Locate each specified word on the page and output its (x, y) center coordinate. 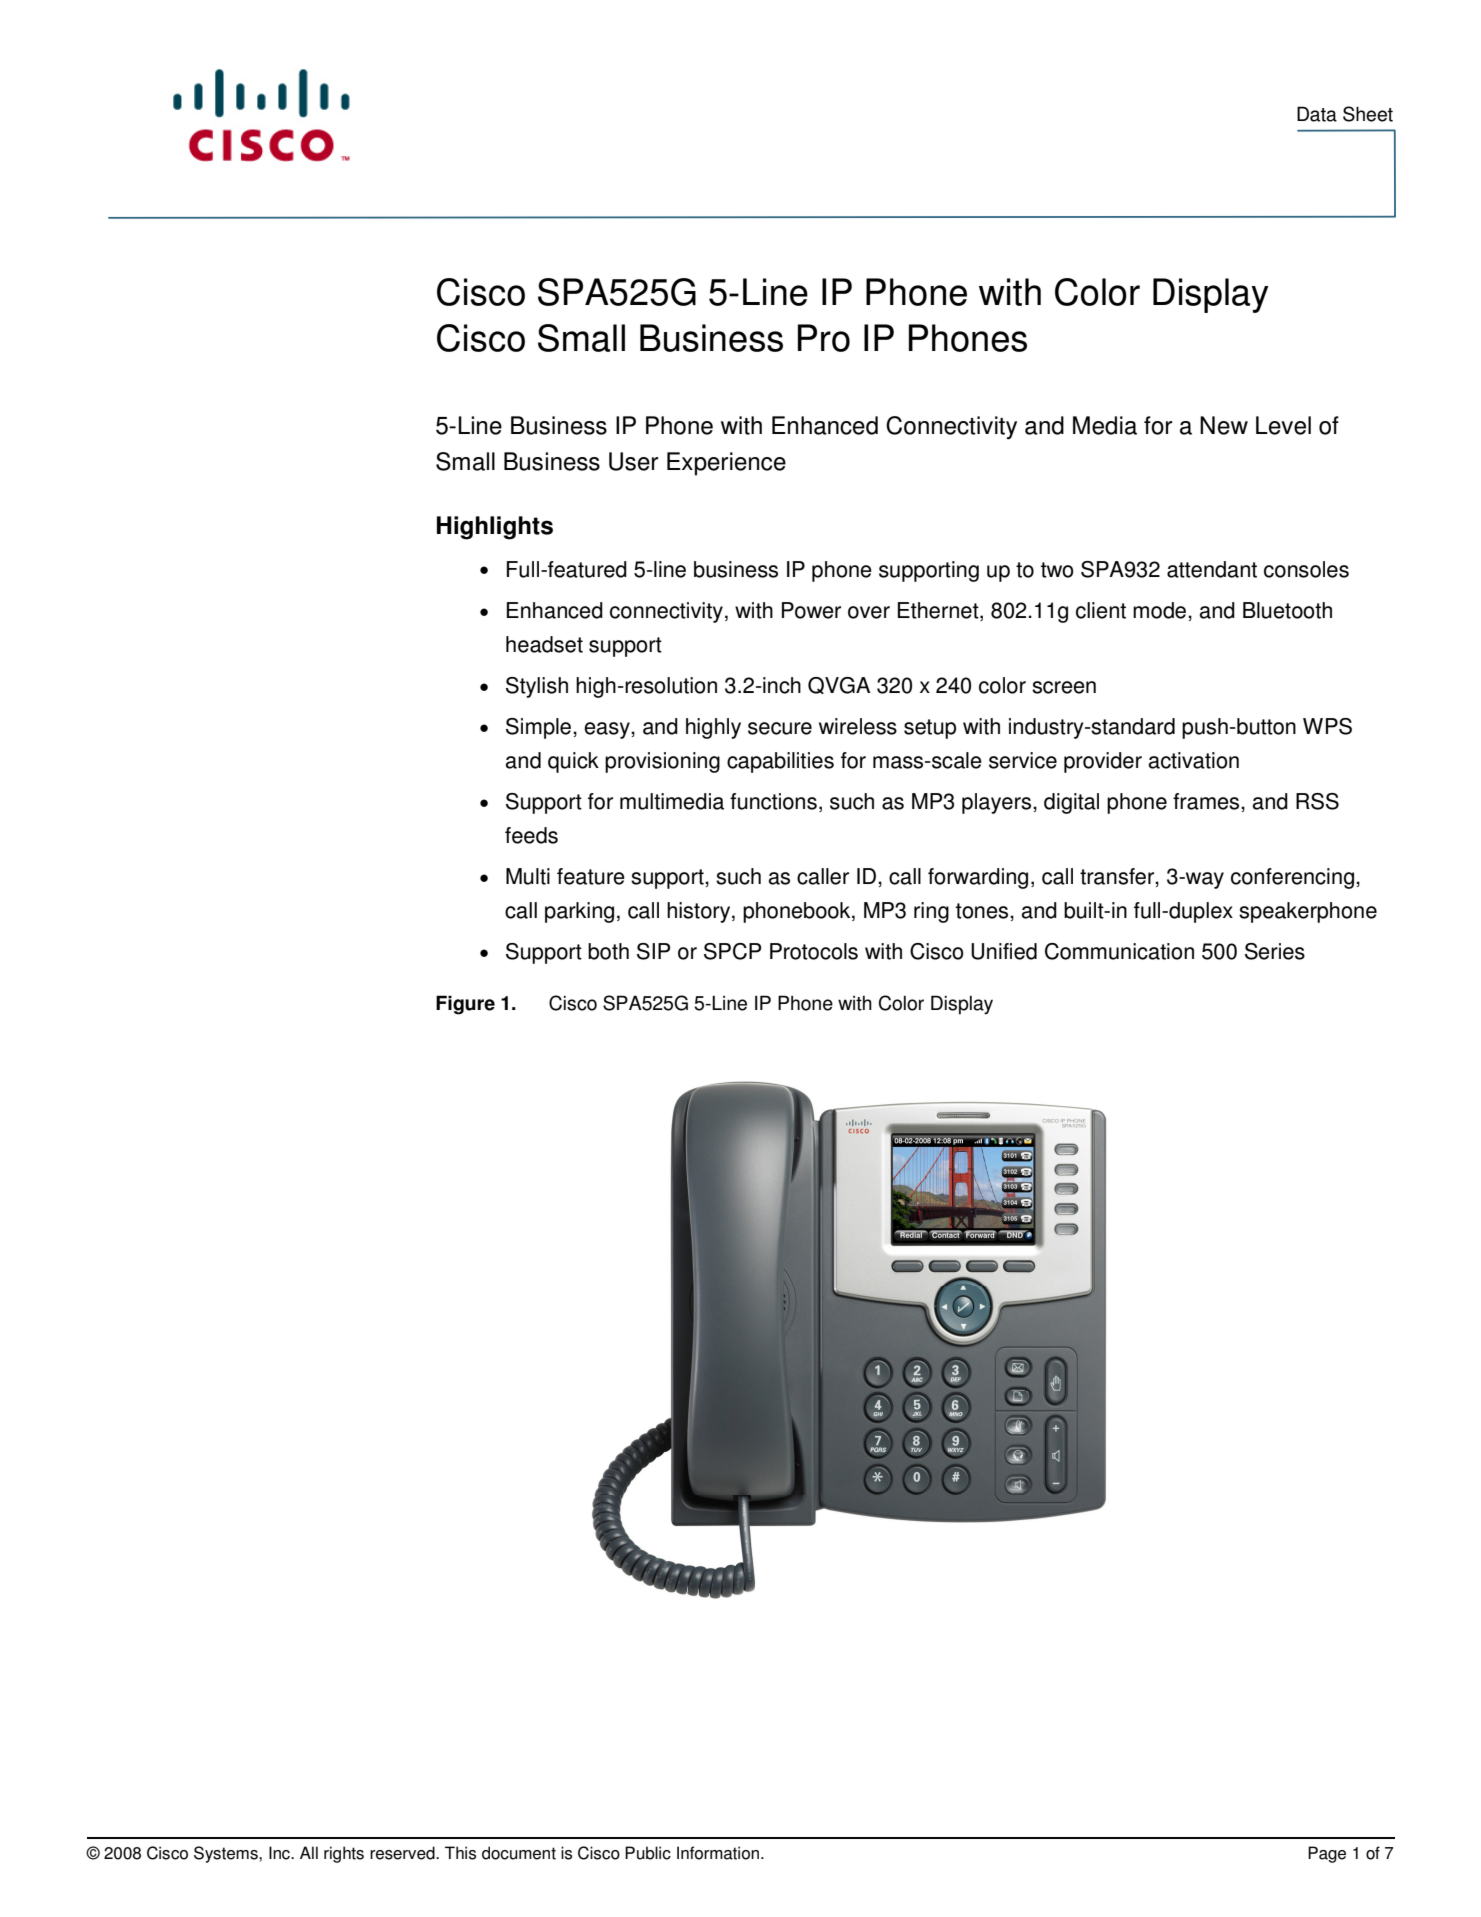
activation (1194, 760)
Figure (465, 1005)
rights (344, 1854)
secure (780, 728)
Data (1317, 114)
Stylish (537, 687)
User (633, 461)
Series (1275, 951)
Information (719, 1853)
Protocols (814, 951)
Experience (726, 464)
